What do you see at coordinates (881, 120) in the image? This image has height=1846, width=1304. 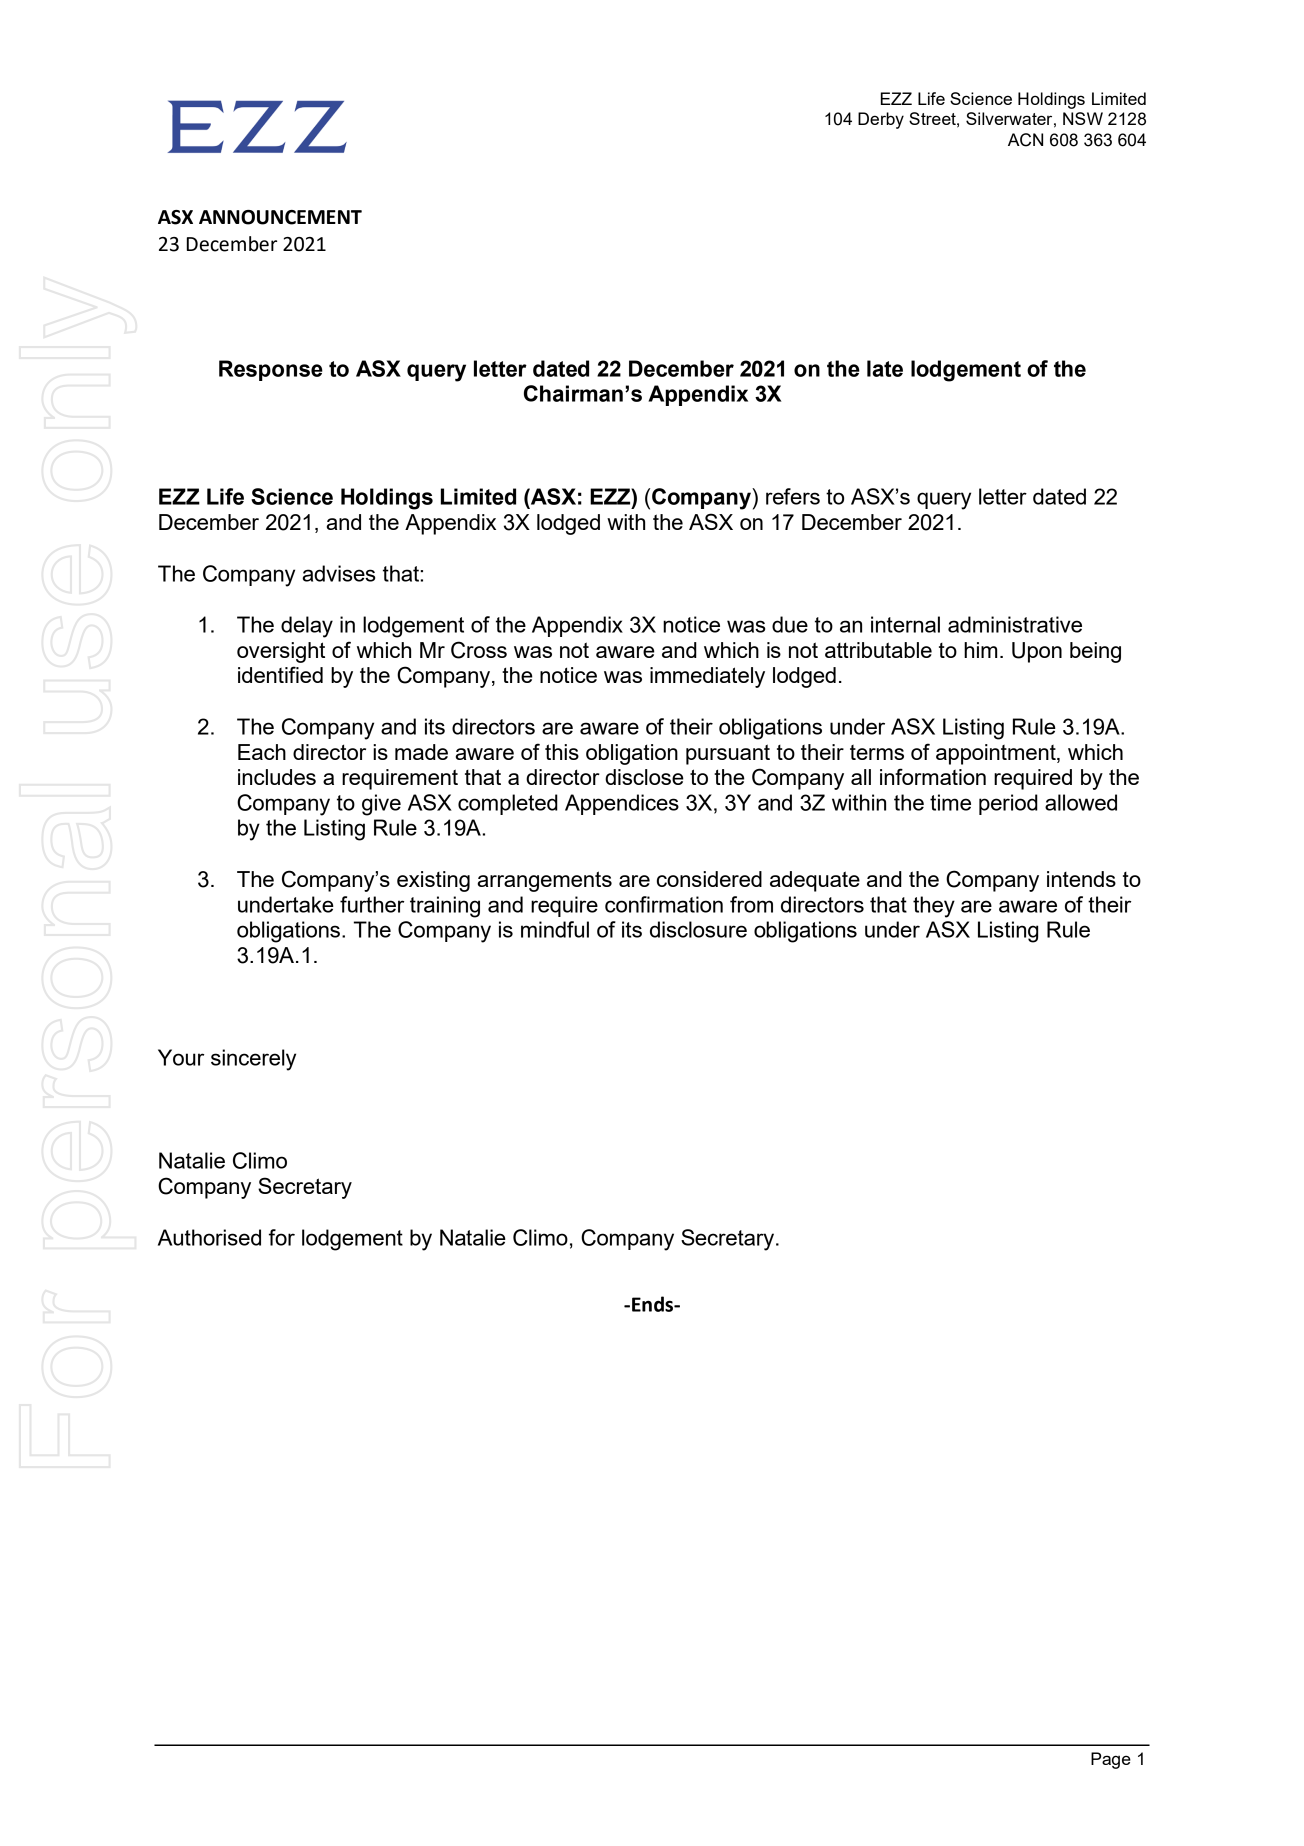 I see `Derby` at bounding box center [881, 120].
